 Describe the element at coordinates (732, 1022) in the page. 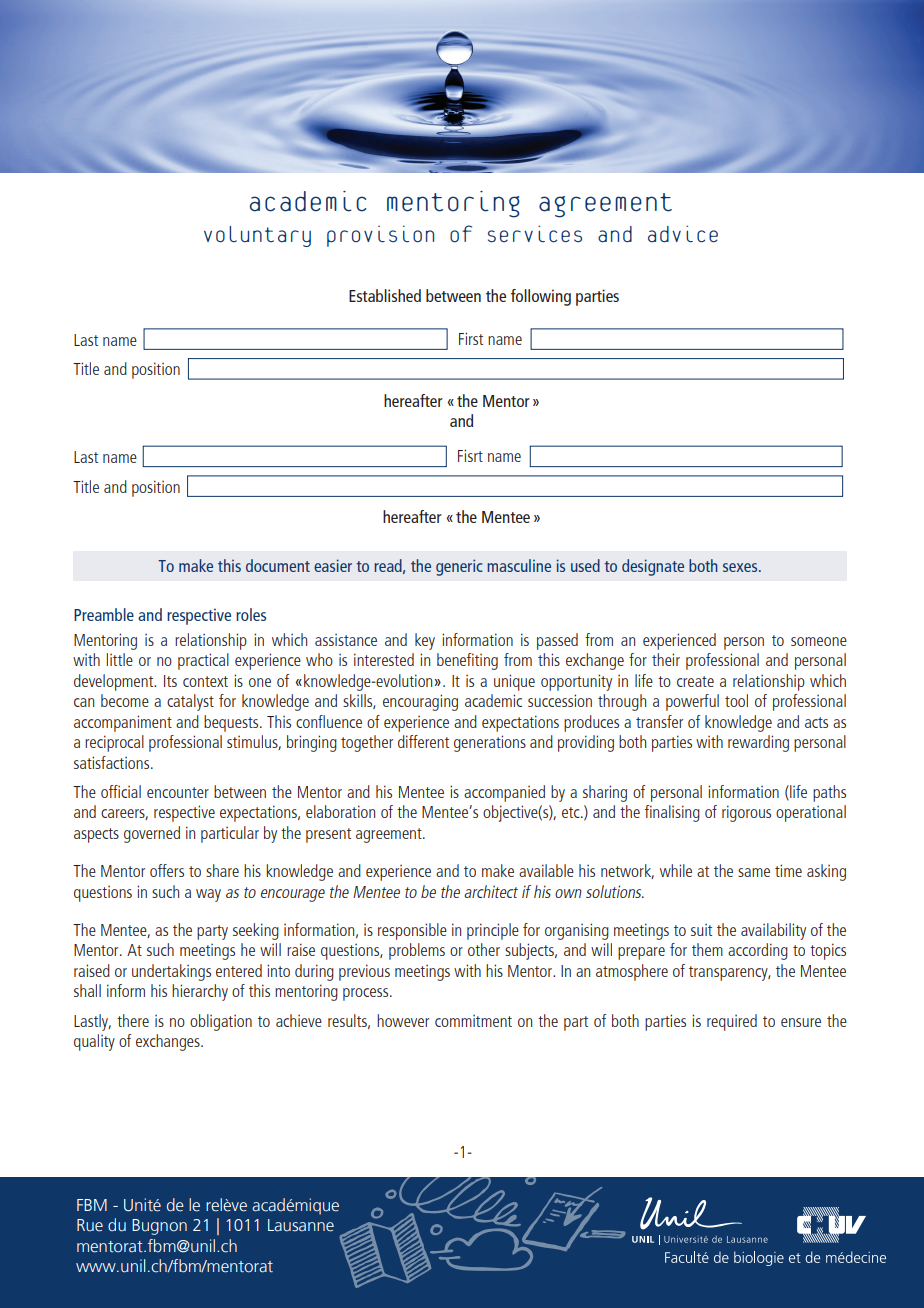

I see `required` at that location.
